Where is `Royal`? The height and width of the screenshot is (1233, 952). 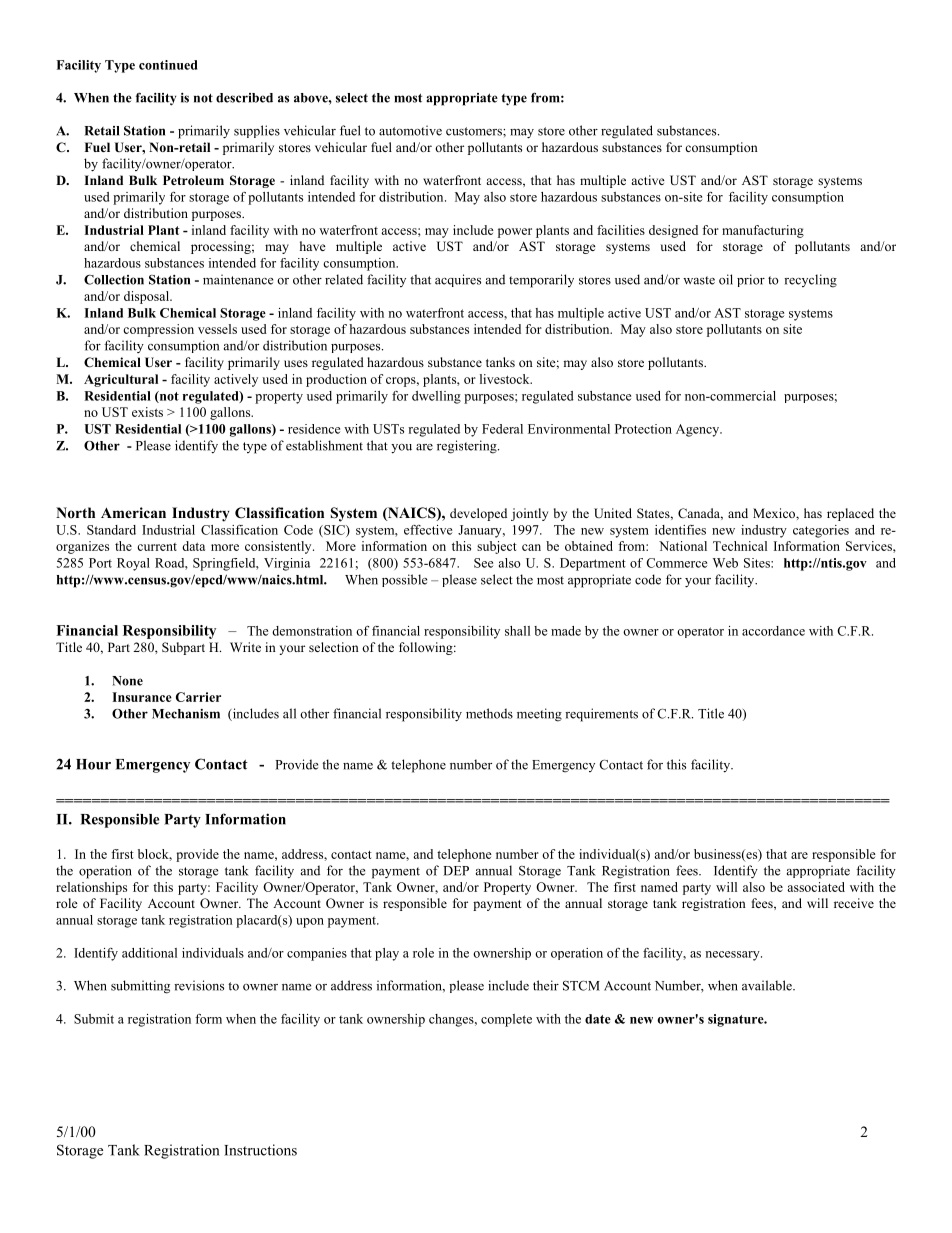 Royal is located at coordinates (133, 564).
